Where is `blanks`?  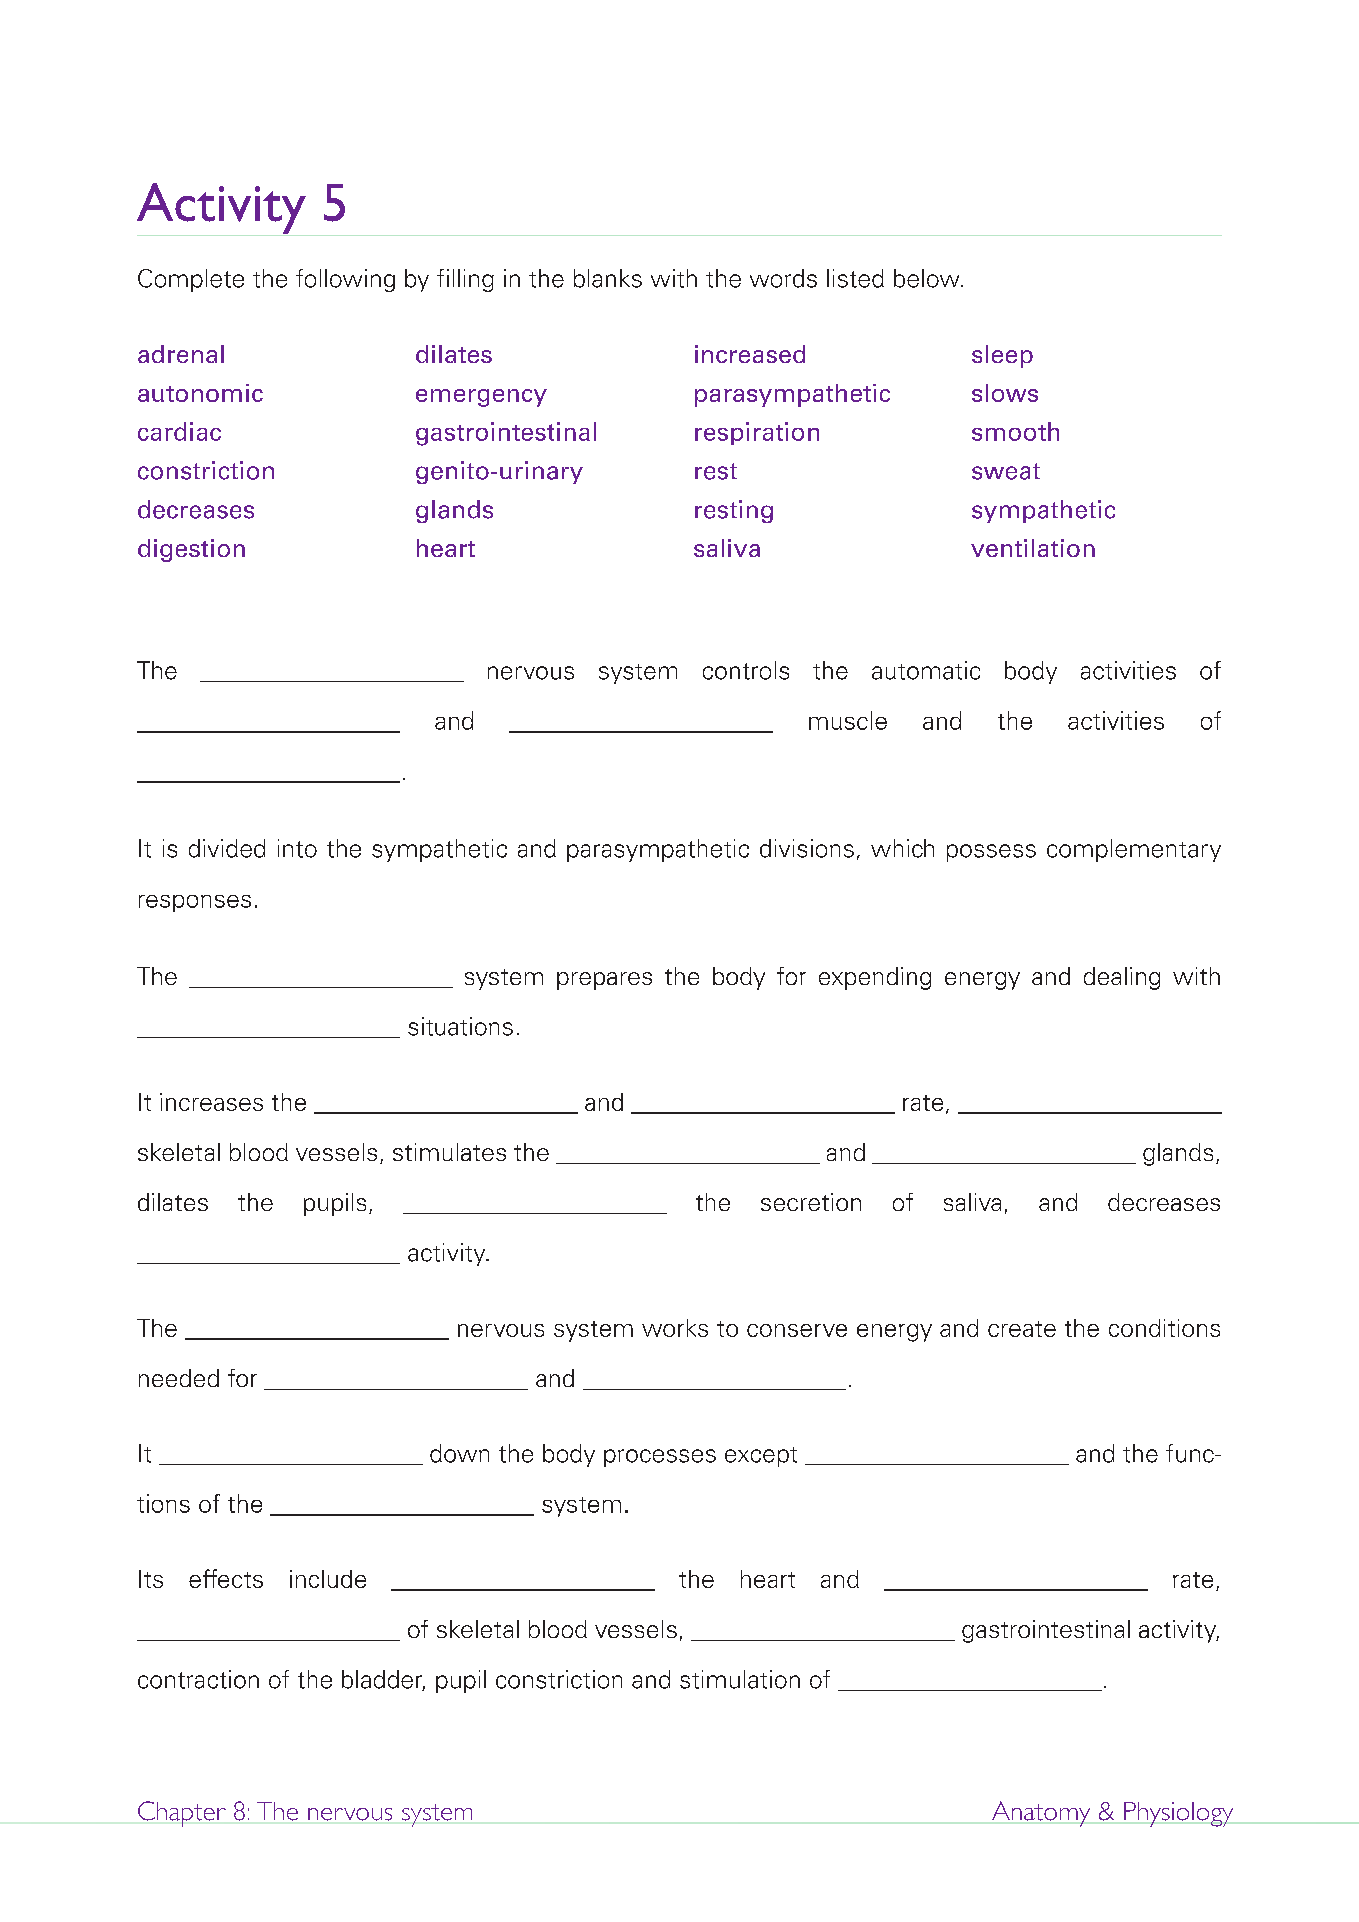
blanks is located at coordinates (608, 278).
